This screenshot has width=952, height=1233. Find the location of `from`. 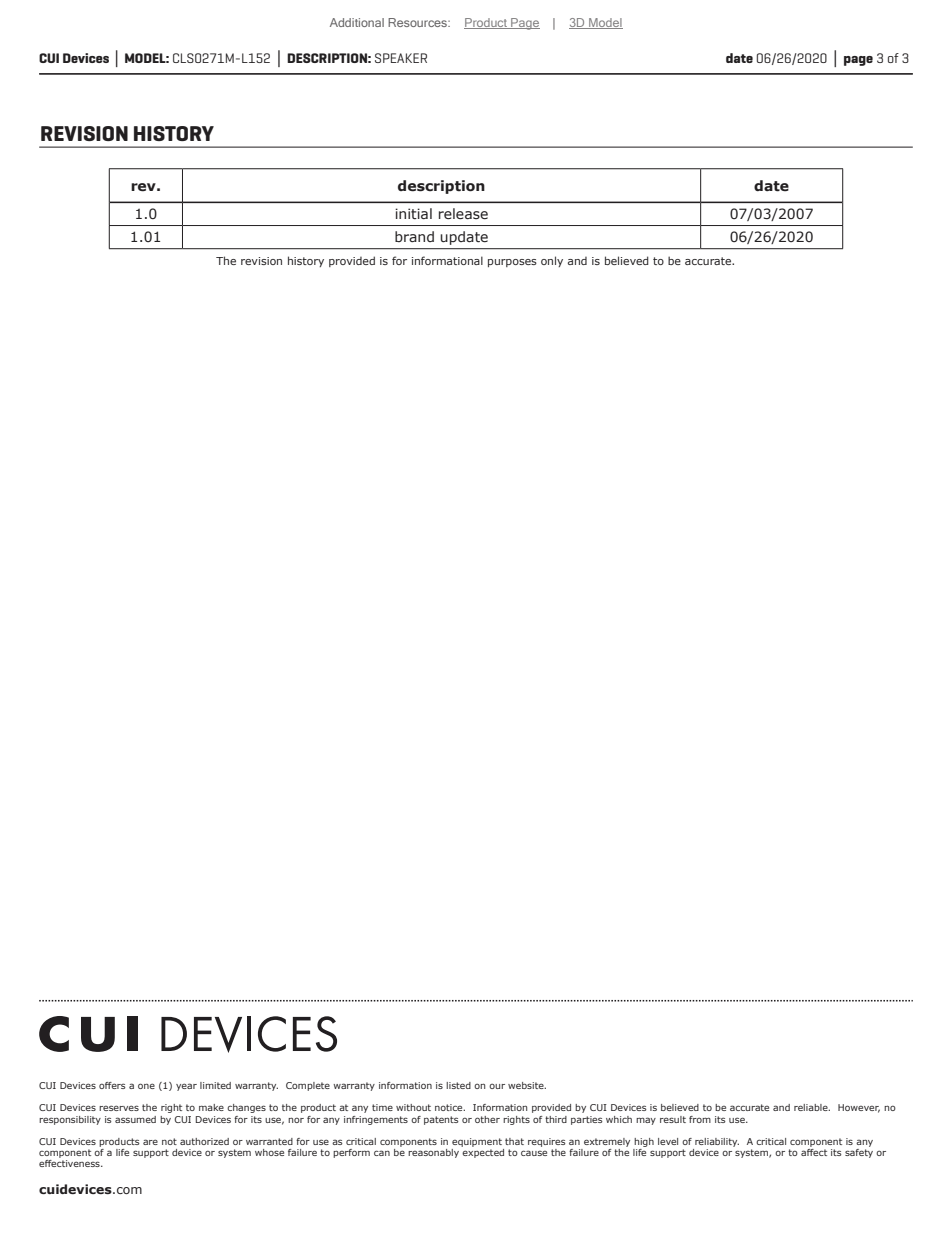

from is located at coordinates (700, 1119).
